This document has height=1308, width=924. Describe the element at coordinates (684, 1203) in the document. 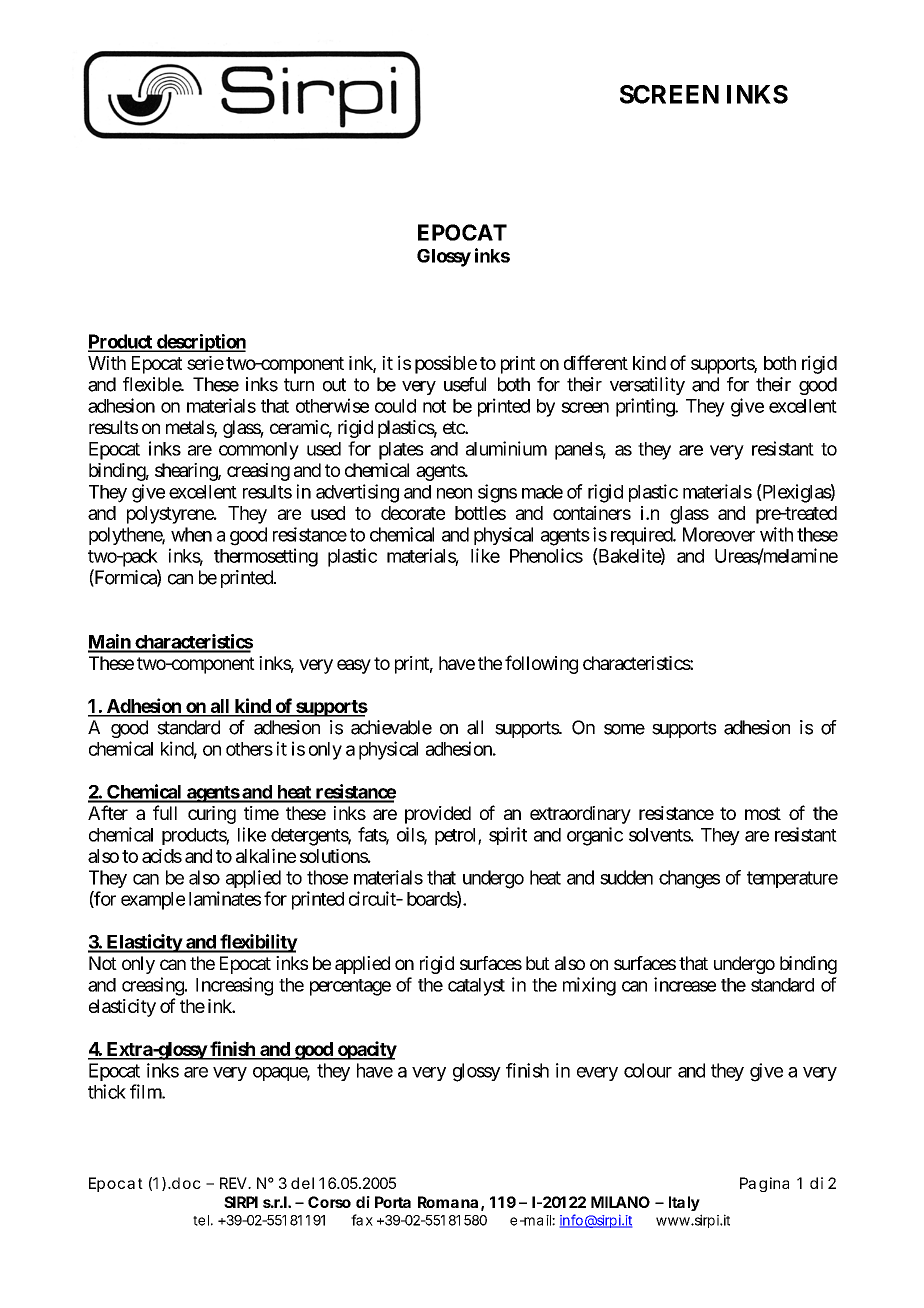

I see `Italy` at that location.
